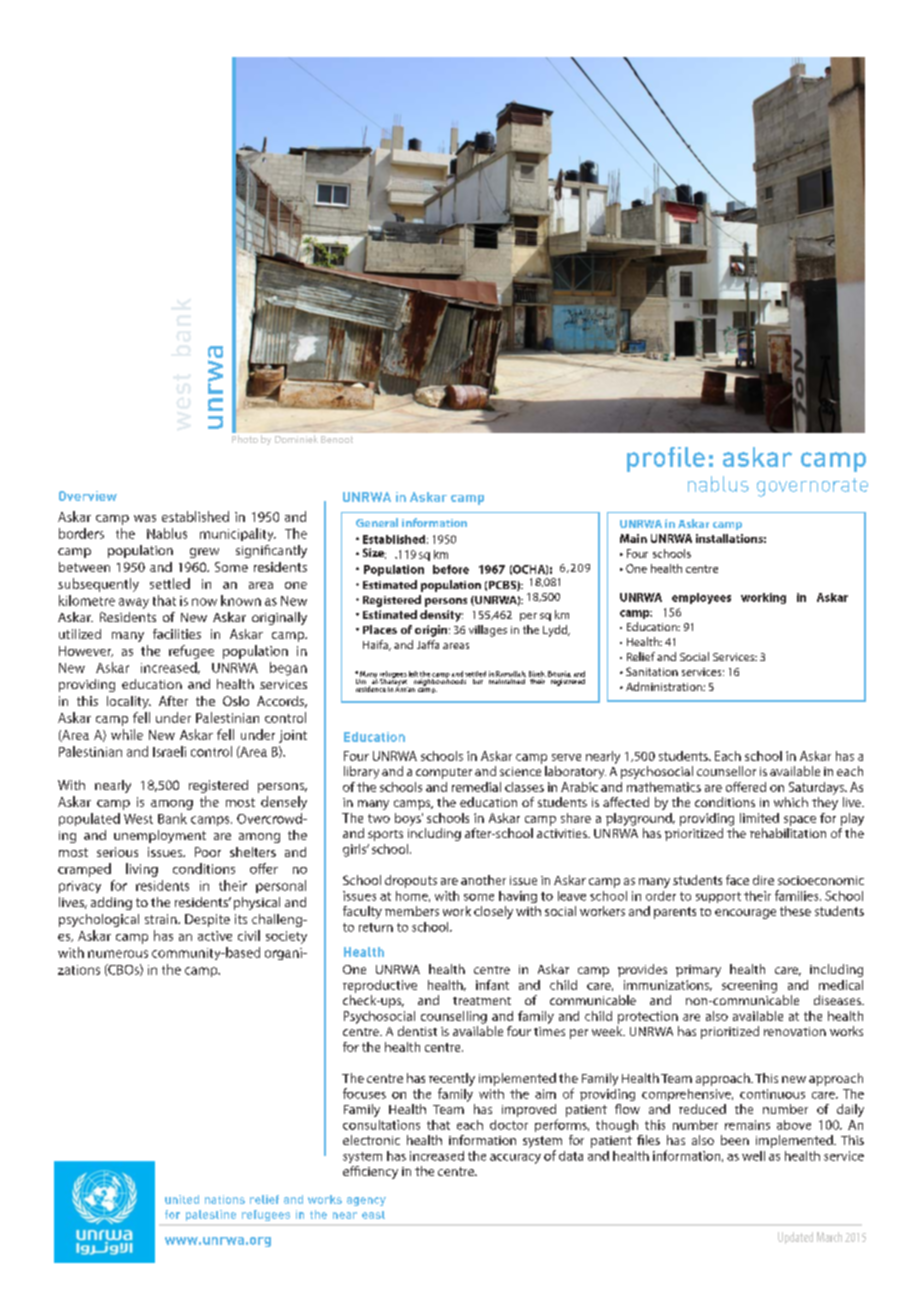 The image size is (924, 1307). What do you see at coordinates (245, 439) in the screenshot?
I see `Photo` at bounding box center [245, 439].
